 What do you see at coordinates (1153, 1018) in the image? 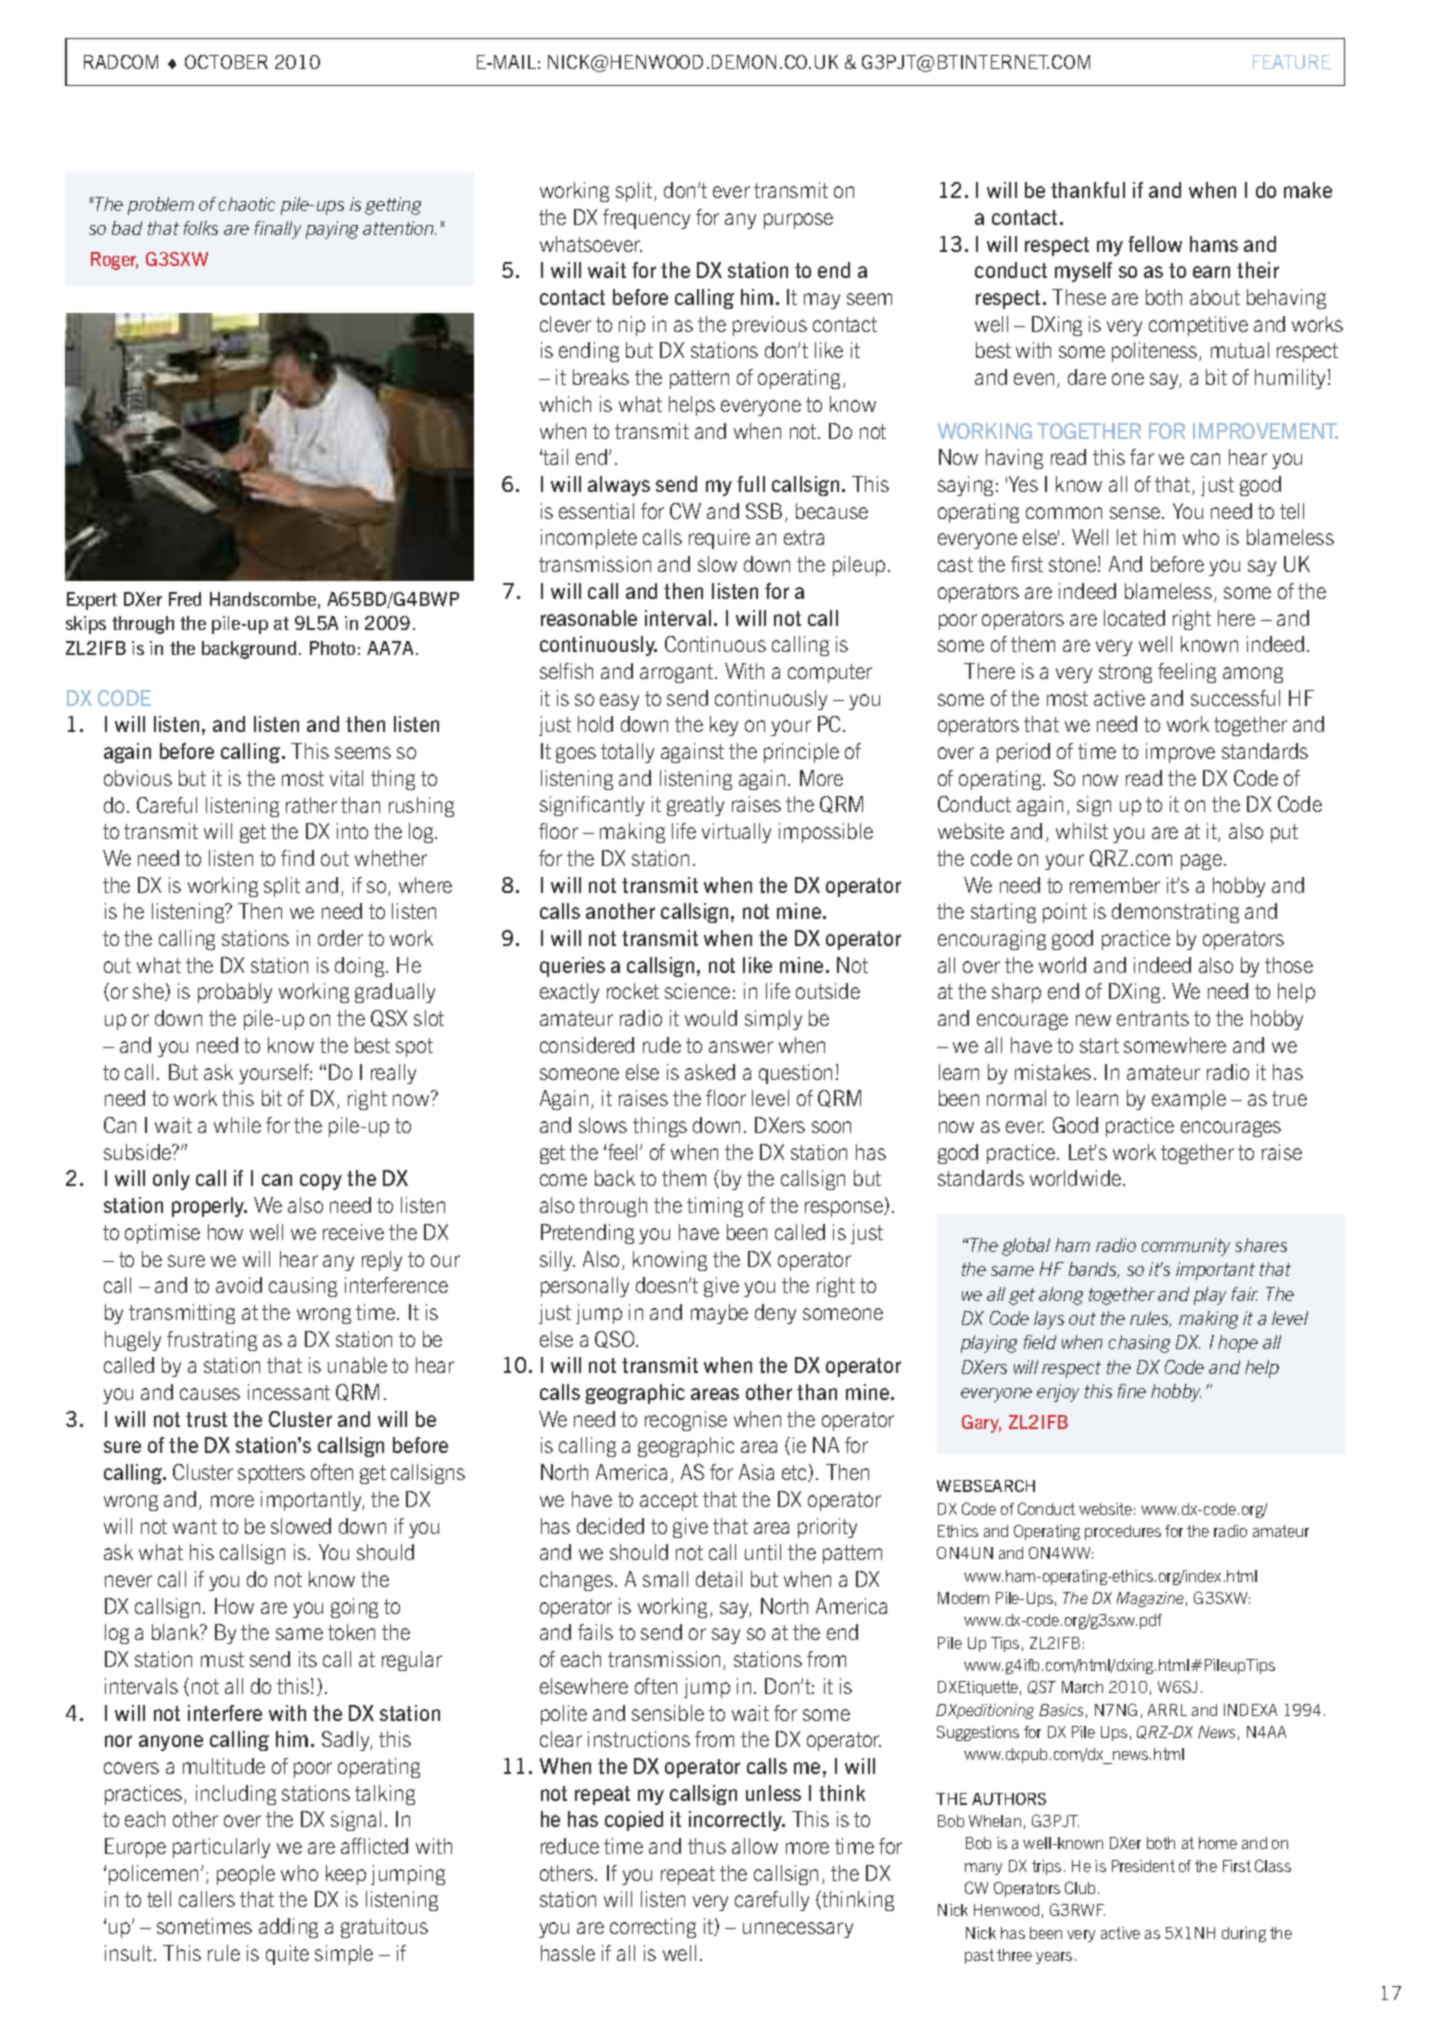
I see `entrants` at bounding box center [1153, 1018].
